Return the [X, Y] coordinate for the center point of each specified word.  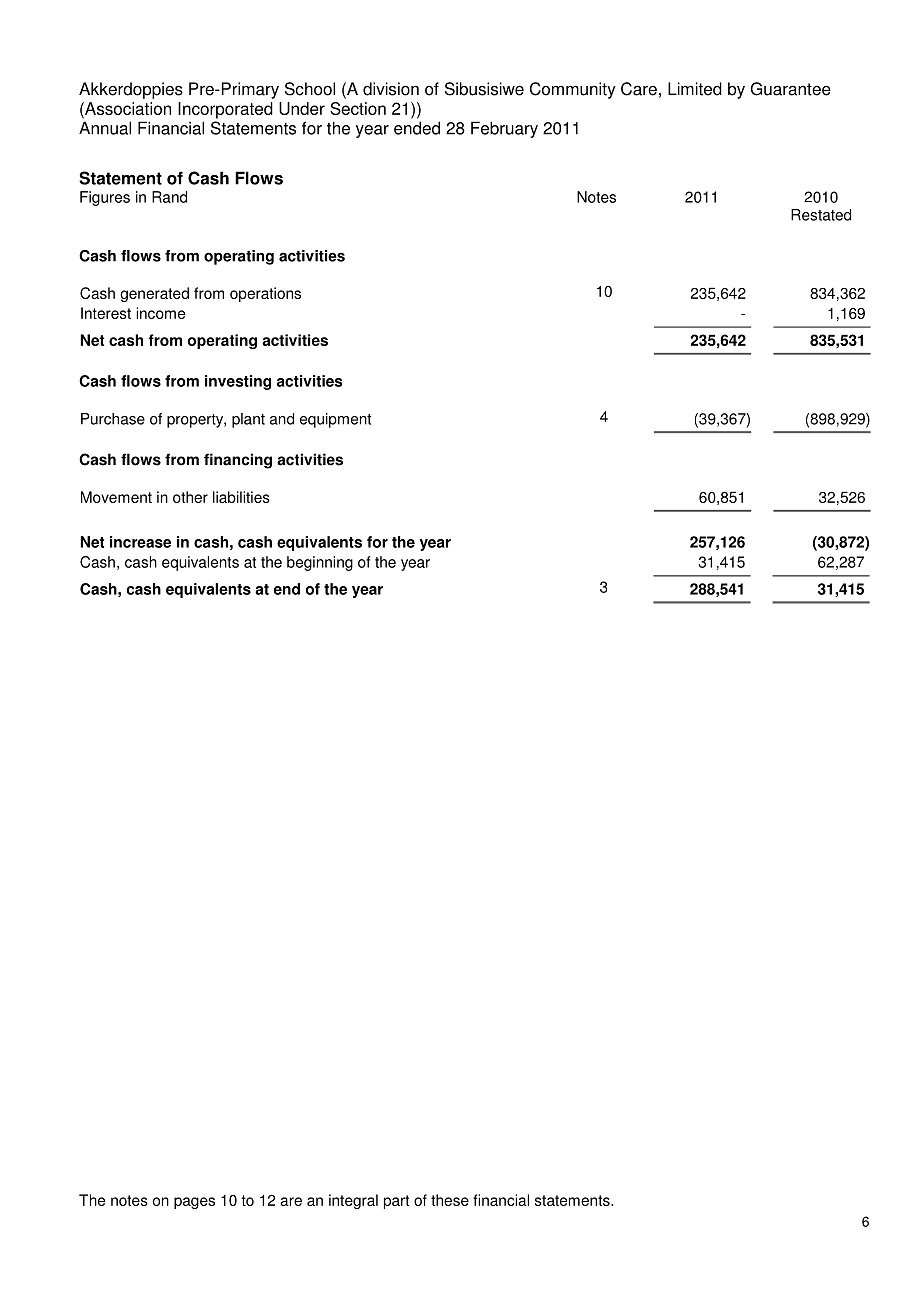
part [396, 1202]
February [504, 129]
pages [194, 1203]
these [450, 1200]
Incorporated [225, 110]
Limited [695, 89]
